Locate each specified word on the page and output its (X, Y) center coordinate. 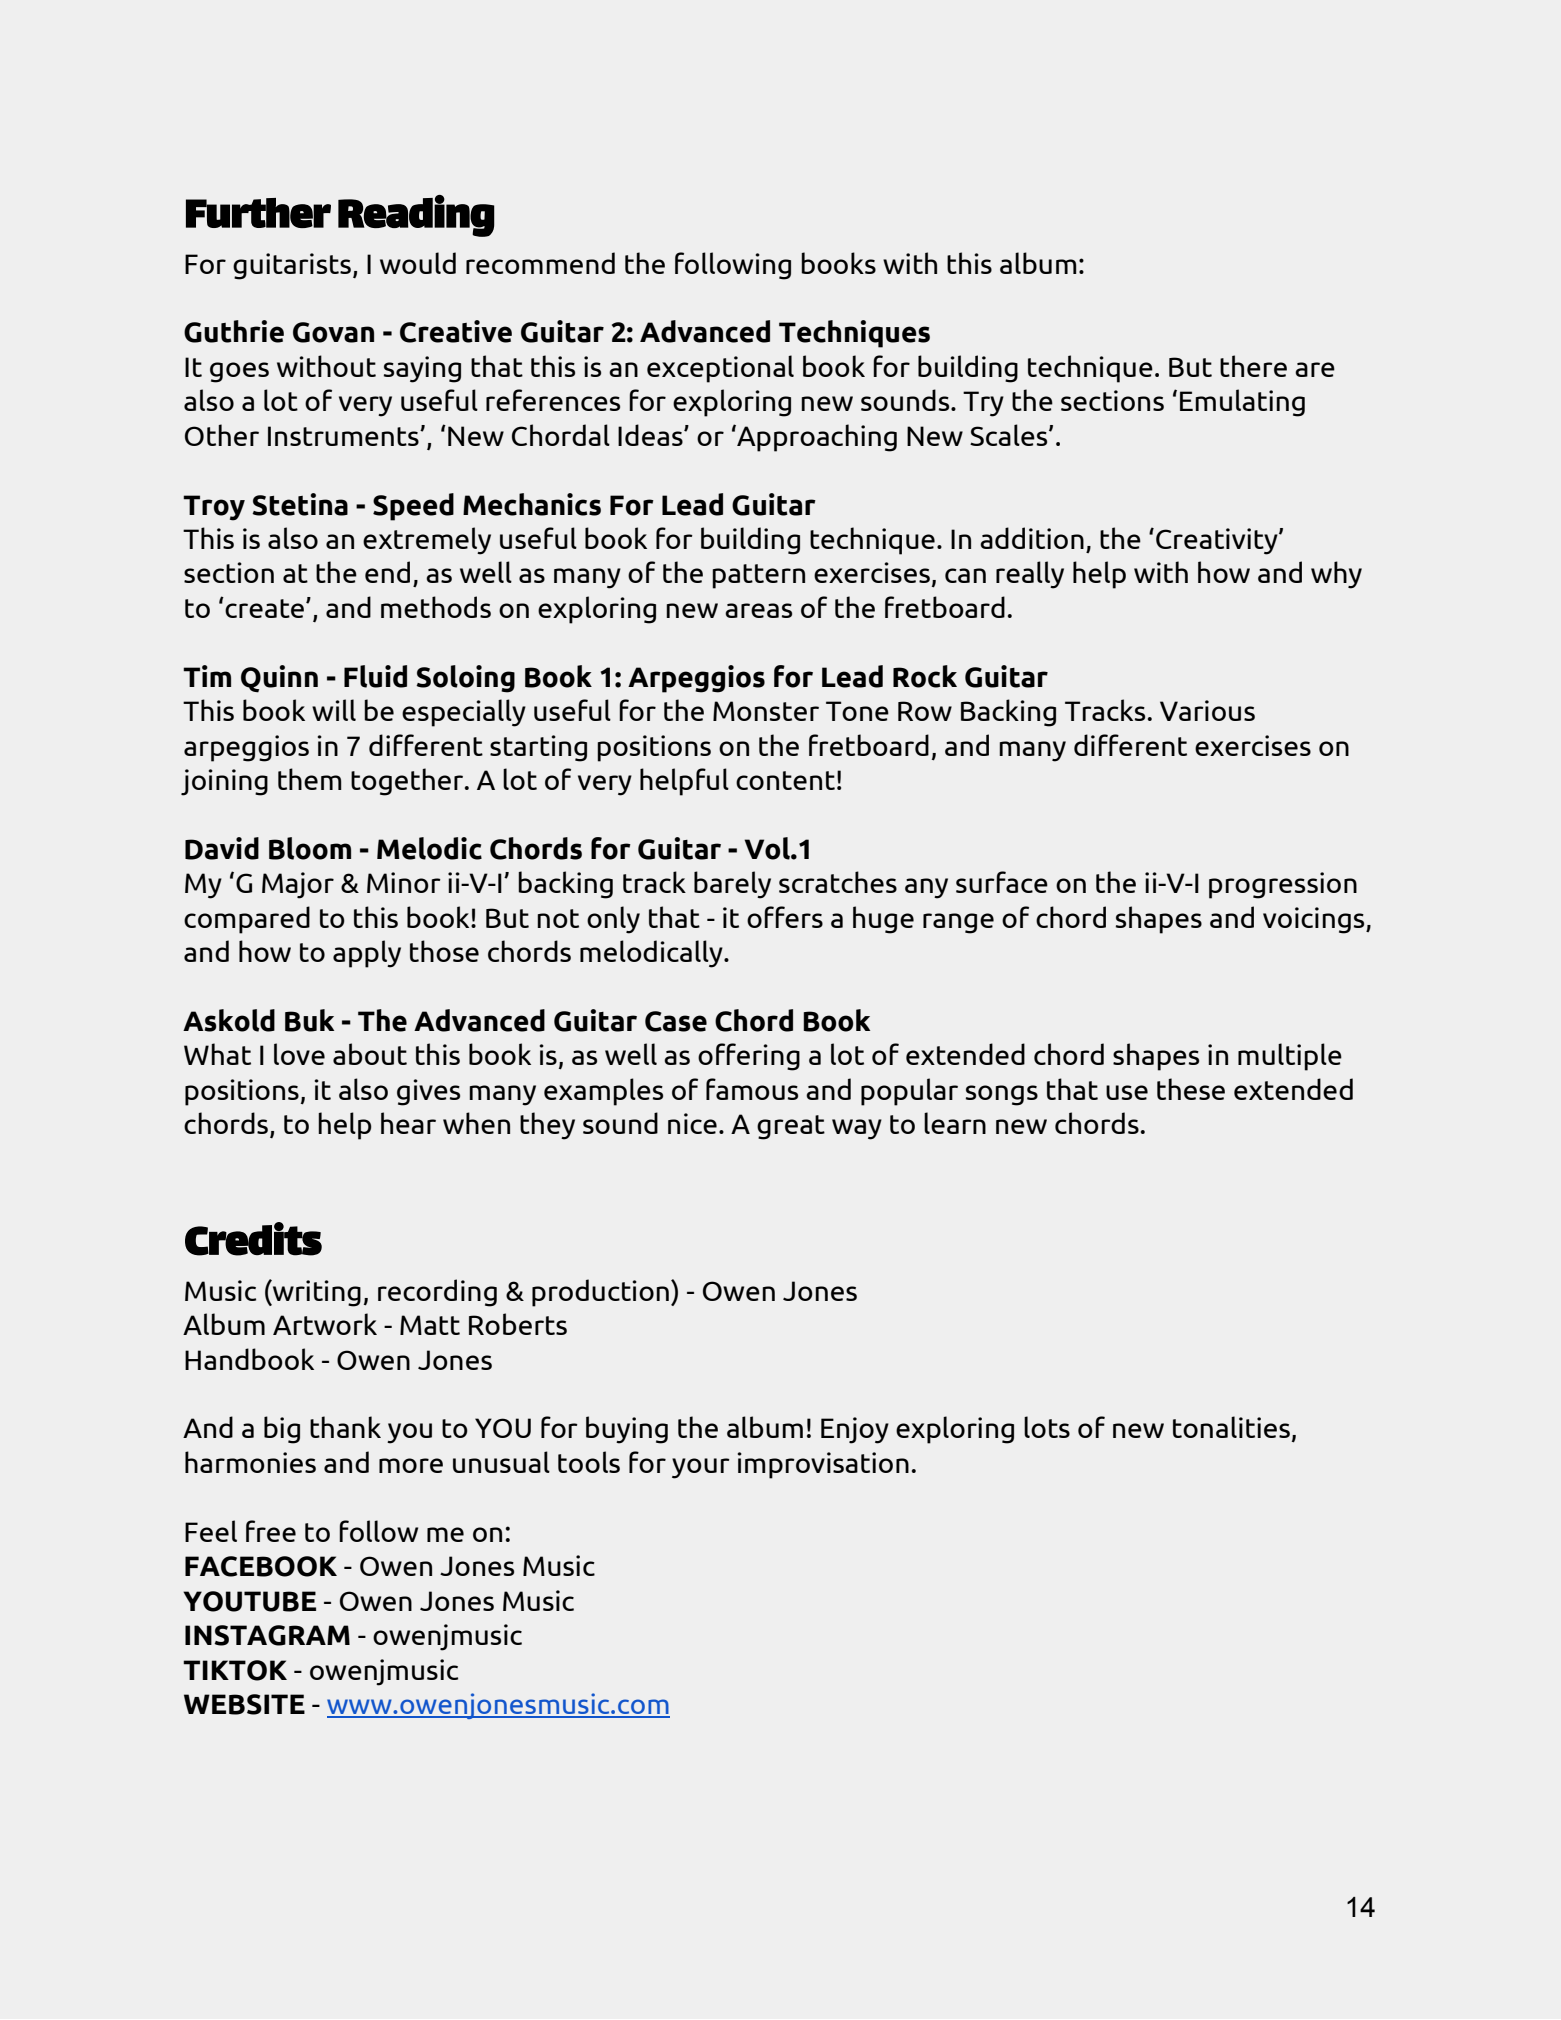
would (418, 263)
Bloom (310, 848)
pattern (758, 576)
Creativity (1218, 541)
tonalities (1231, 1427)
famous (752, 1089)
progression (1283, 885)
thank (345, 1427)
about (370, 1054)
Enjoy (855, 1430)
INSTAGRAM (267, 1635)
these (1191, 1089)
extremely (427, 541)
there (1253, 366)
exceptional (720, 369)
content (785, 780)
